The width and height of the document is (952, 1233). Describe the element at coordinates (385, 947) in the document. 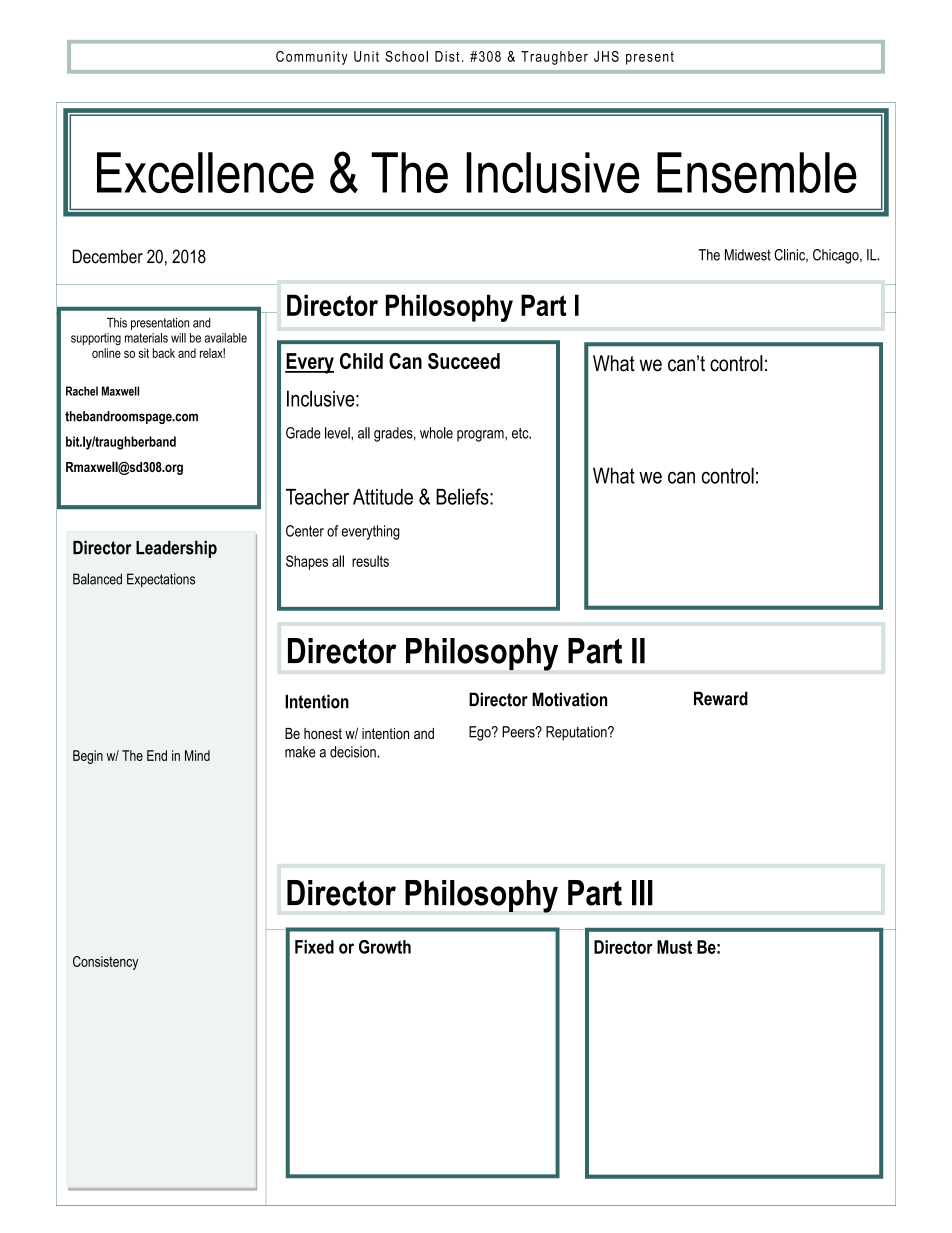

I see `Growth` at that location.
